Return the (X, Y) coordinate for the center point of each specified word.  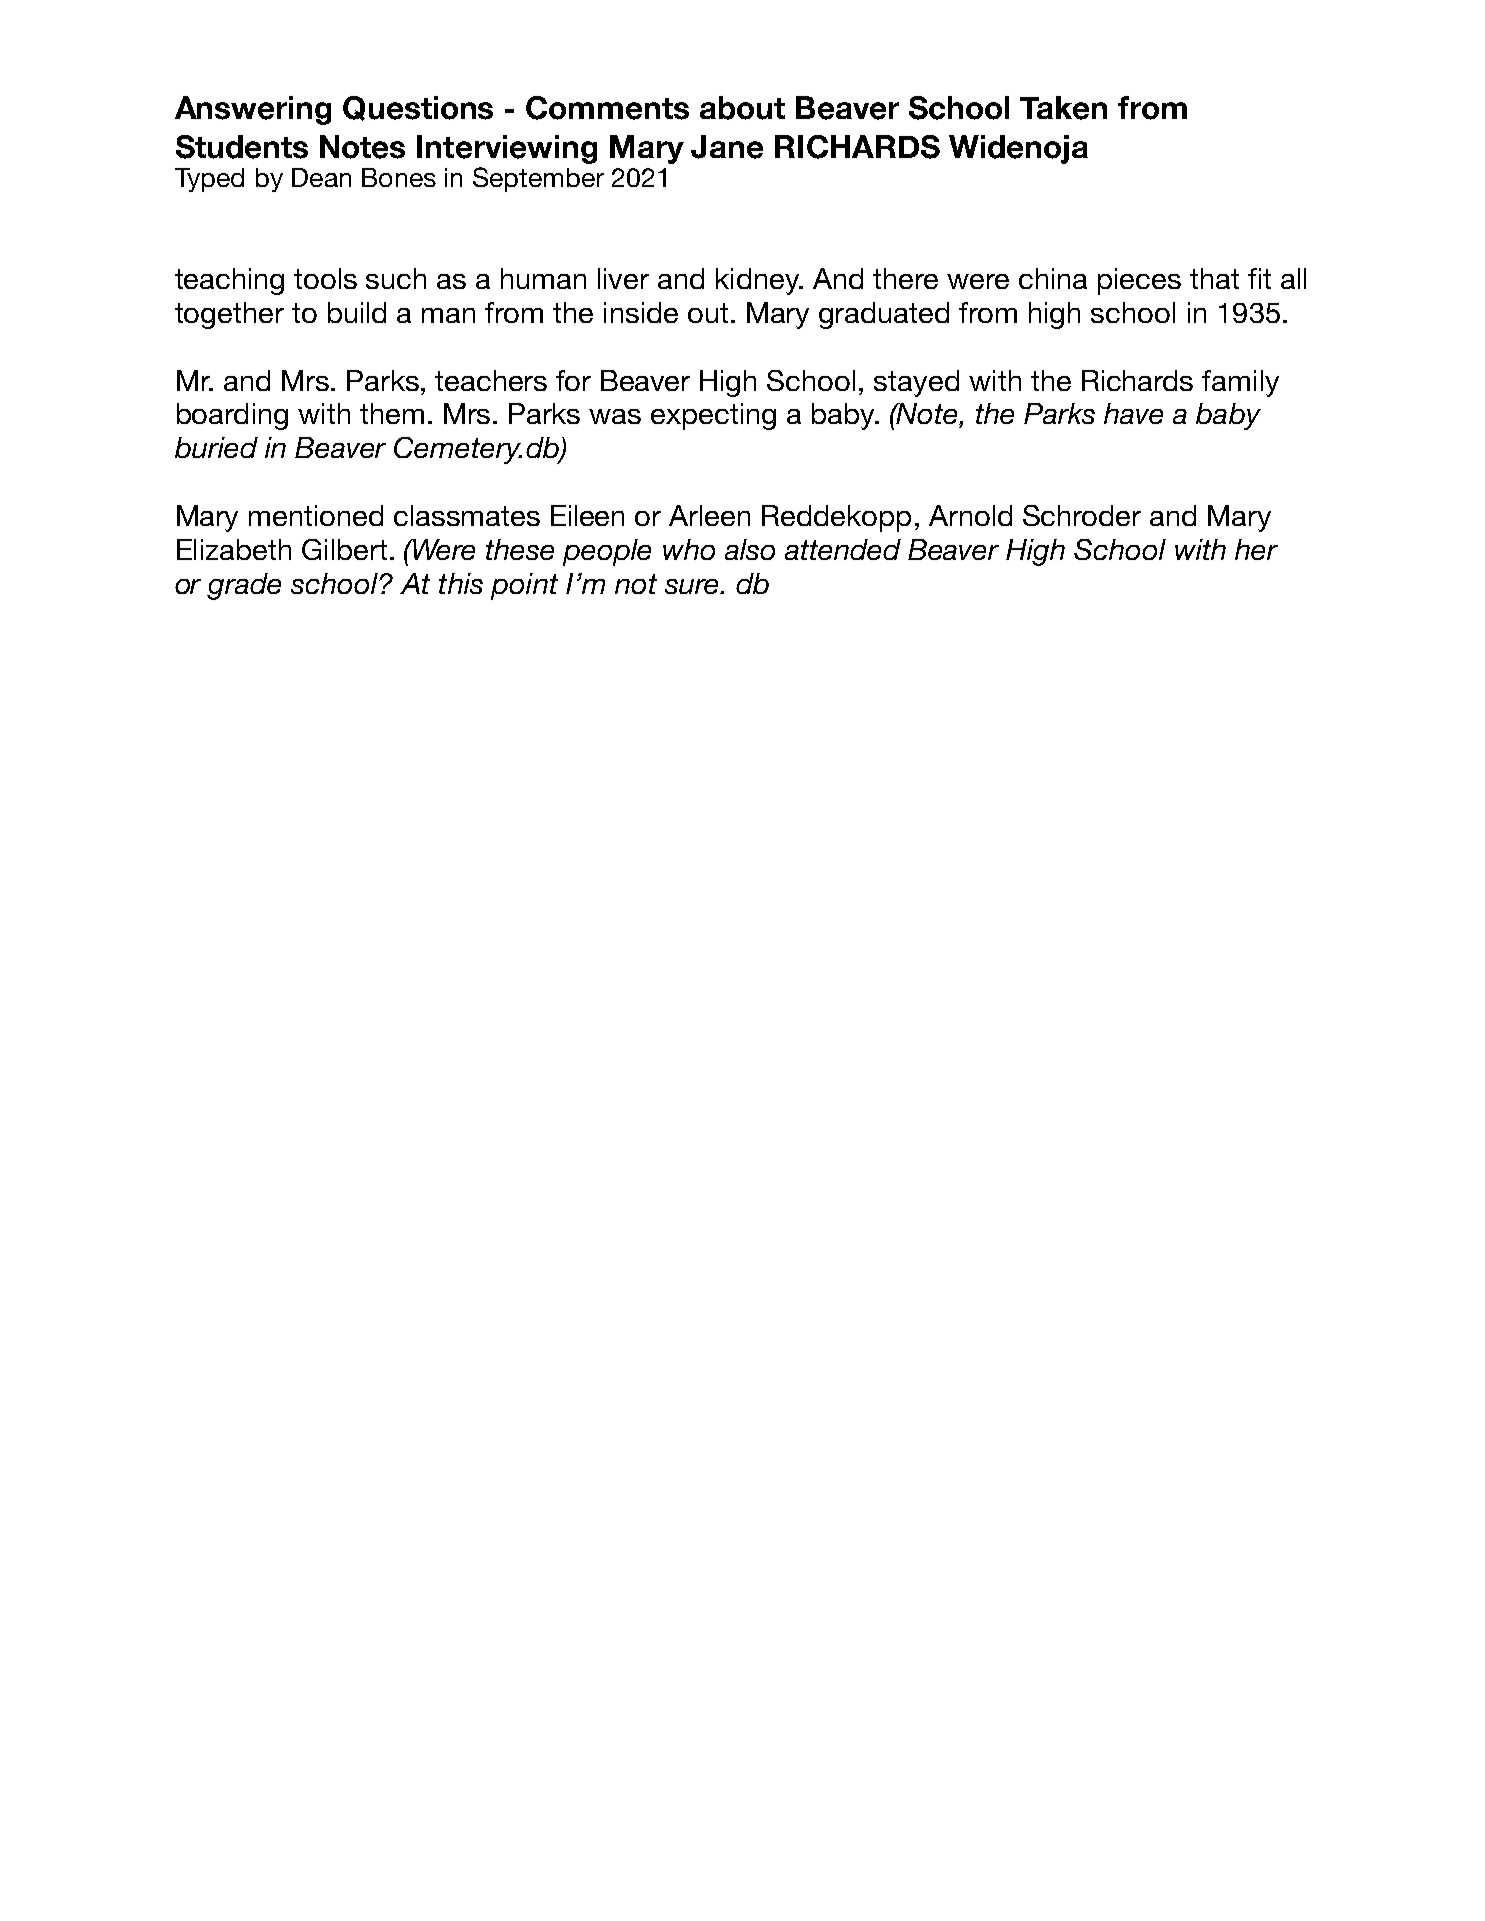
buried (216, 447)
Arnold (970, 515)
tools (325, 278)
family (1240, 383)
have (1133, 413)
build (357, 312)
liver (623, 278)
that (1214, 278)
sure (693, 586)
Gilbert (344, 549)
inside (641, 312)
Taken (1063, 108)
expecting (713, 416)
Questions (418, 108)
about (742, 108)
